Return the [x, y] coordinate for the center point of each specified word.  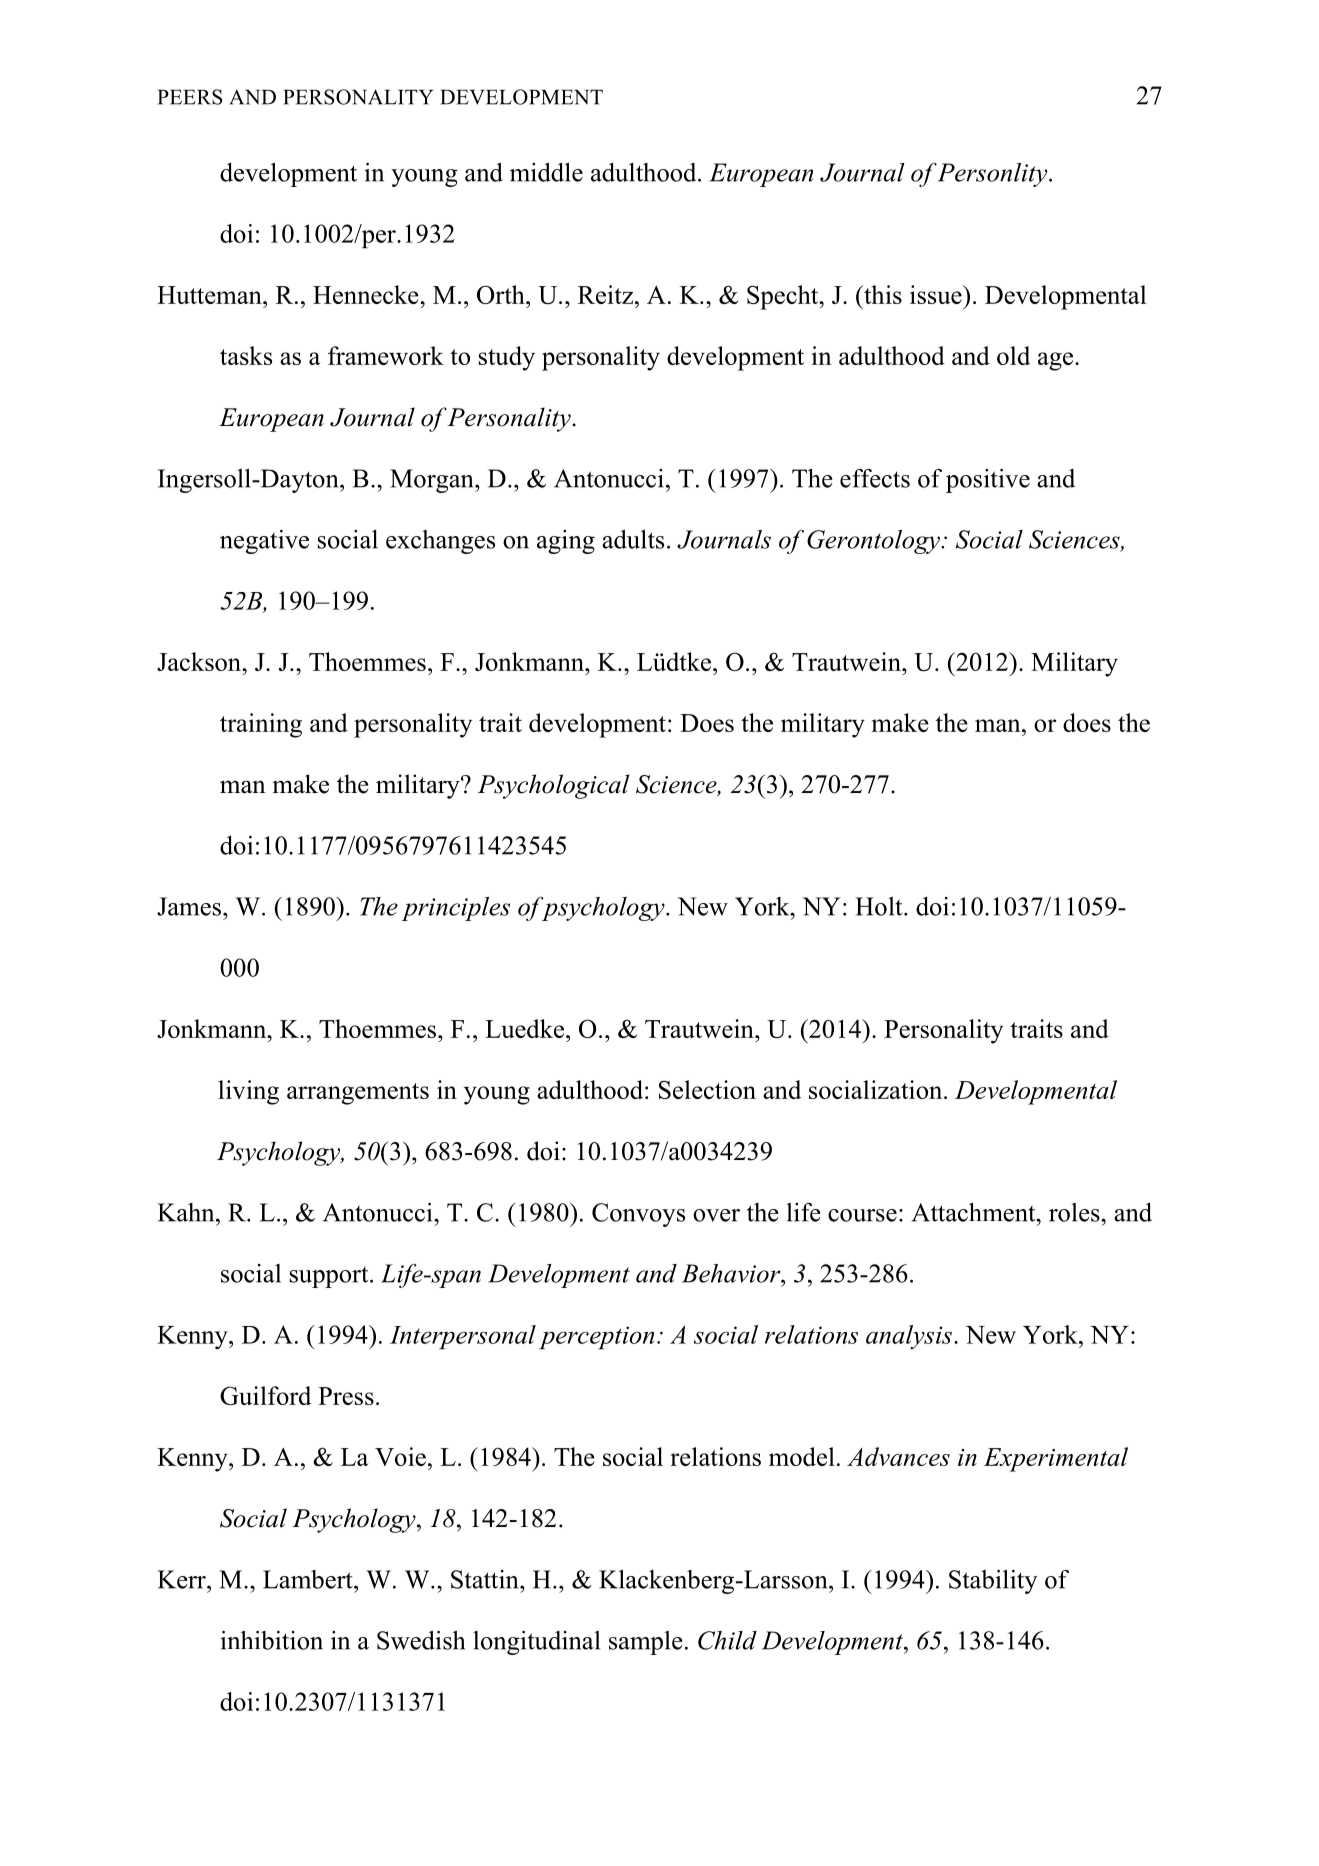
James [189, 906]
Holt [880, 906]
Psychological [553, 786]
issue [937, 294]
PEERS [190, 97]
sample [646, 1643]
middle [546, 172]
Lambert [309, 1579]
